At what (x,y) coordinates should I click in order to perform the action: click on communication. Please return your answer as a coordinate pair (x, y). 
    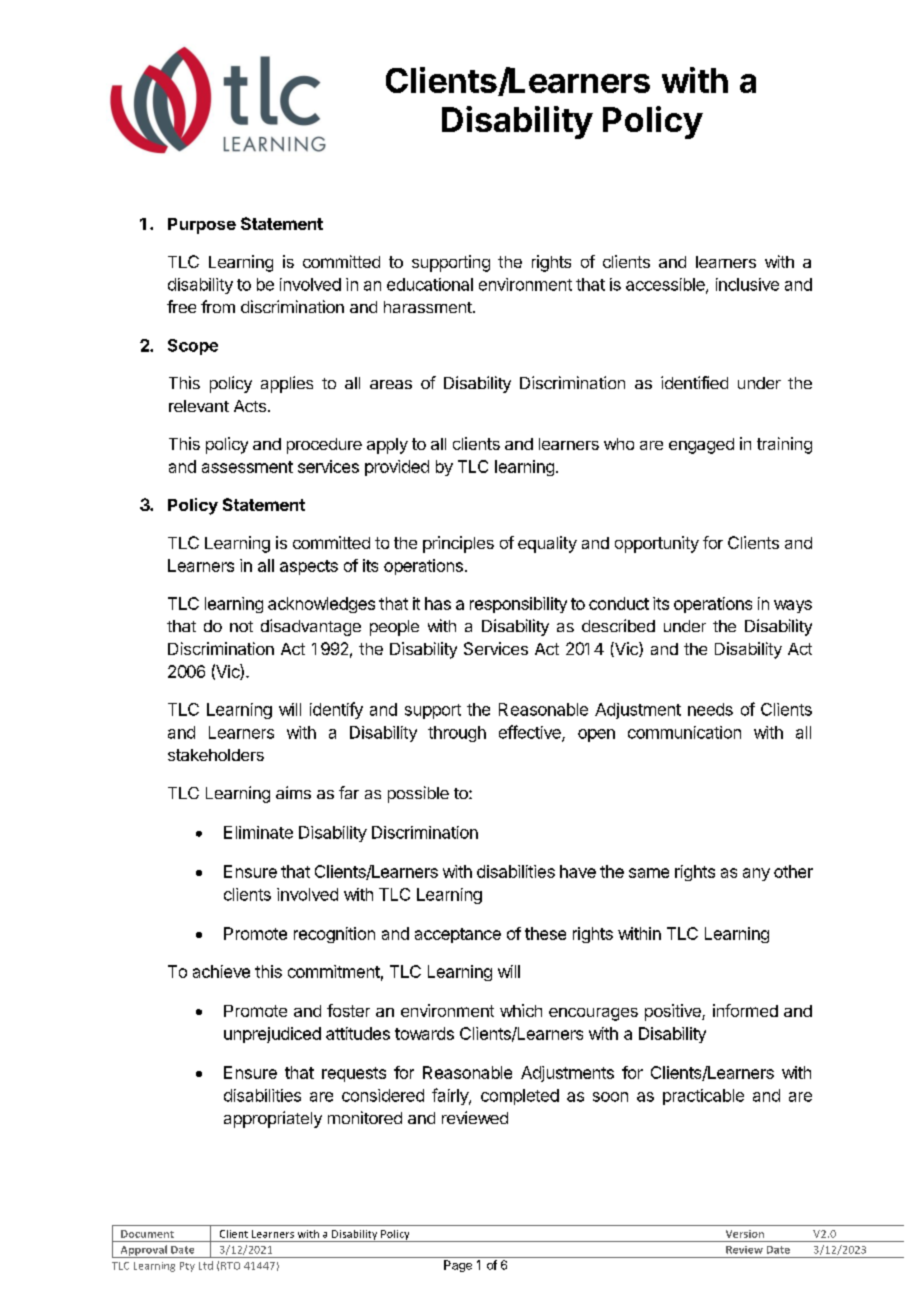
    Looking at the image, I should click on (684, 732).
